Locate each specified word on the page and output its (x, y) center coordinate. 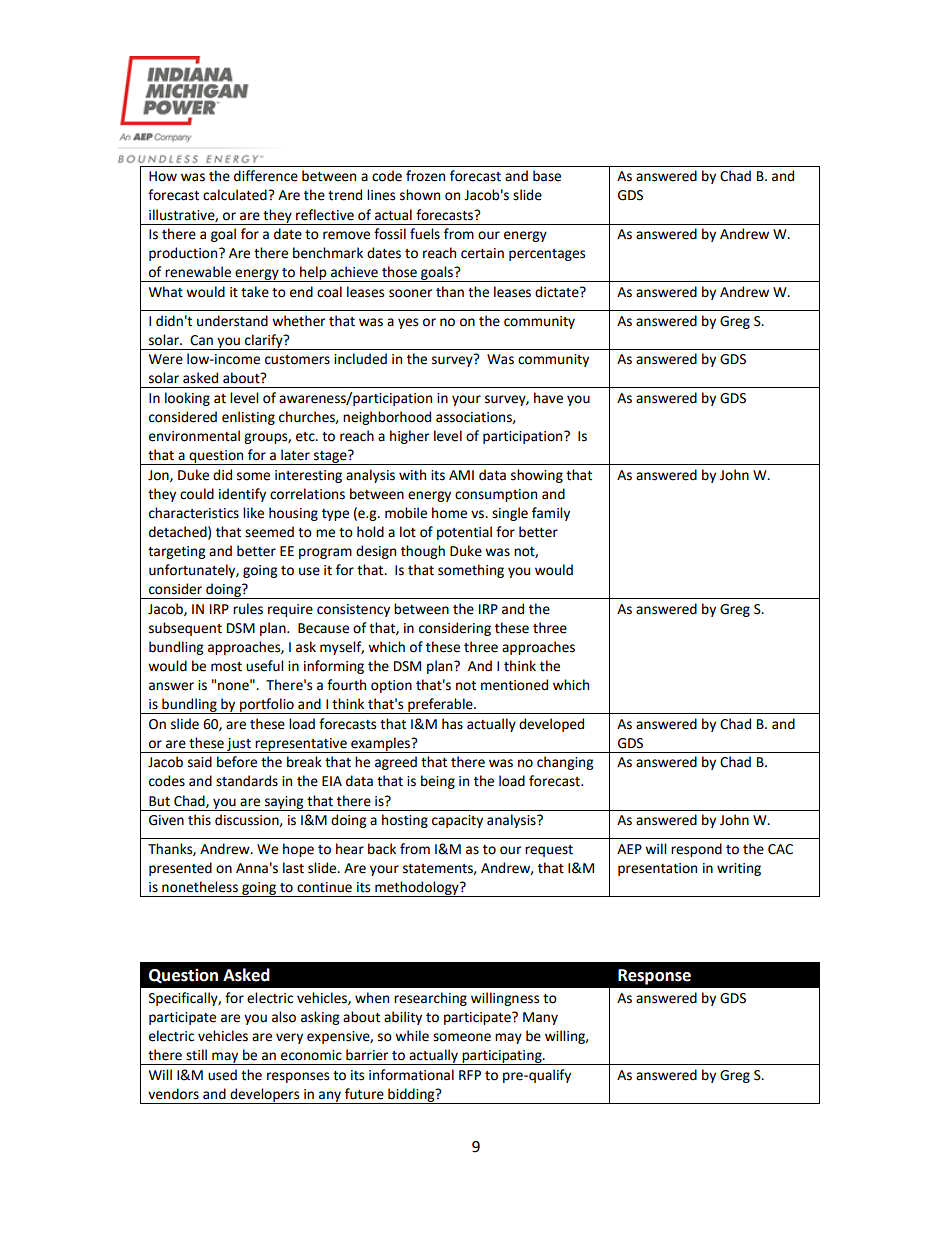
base (547, 176)
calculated (236, 195)
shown (420, 195)
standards (247, 781)
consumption (496, 495)
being (438, 782)
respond (696, 850)
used (222, 1075)
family (551, 514)
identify (242, 495)
